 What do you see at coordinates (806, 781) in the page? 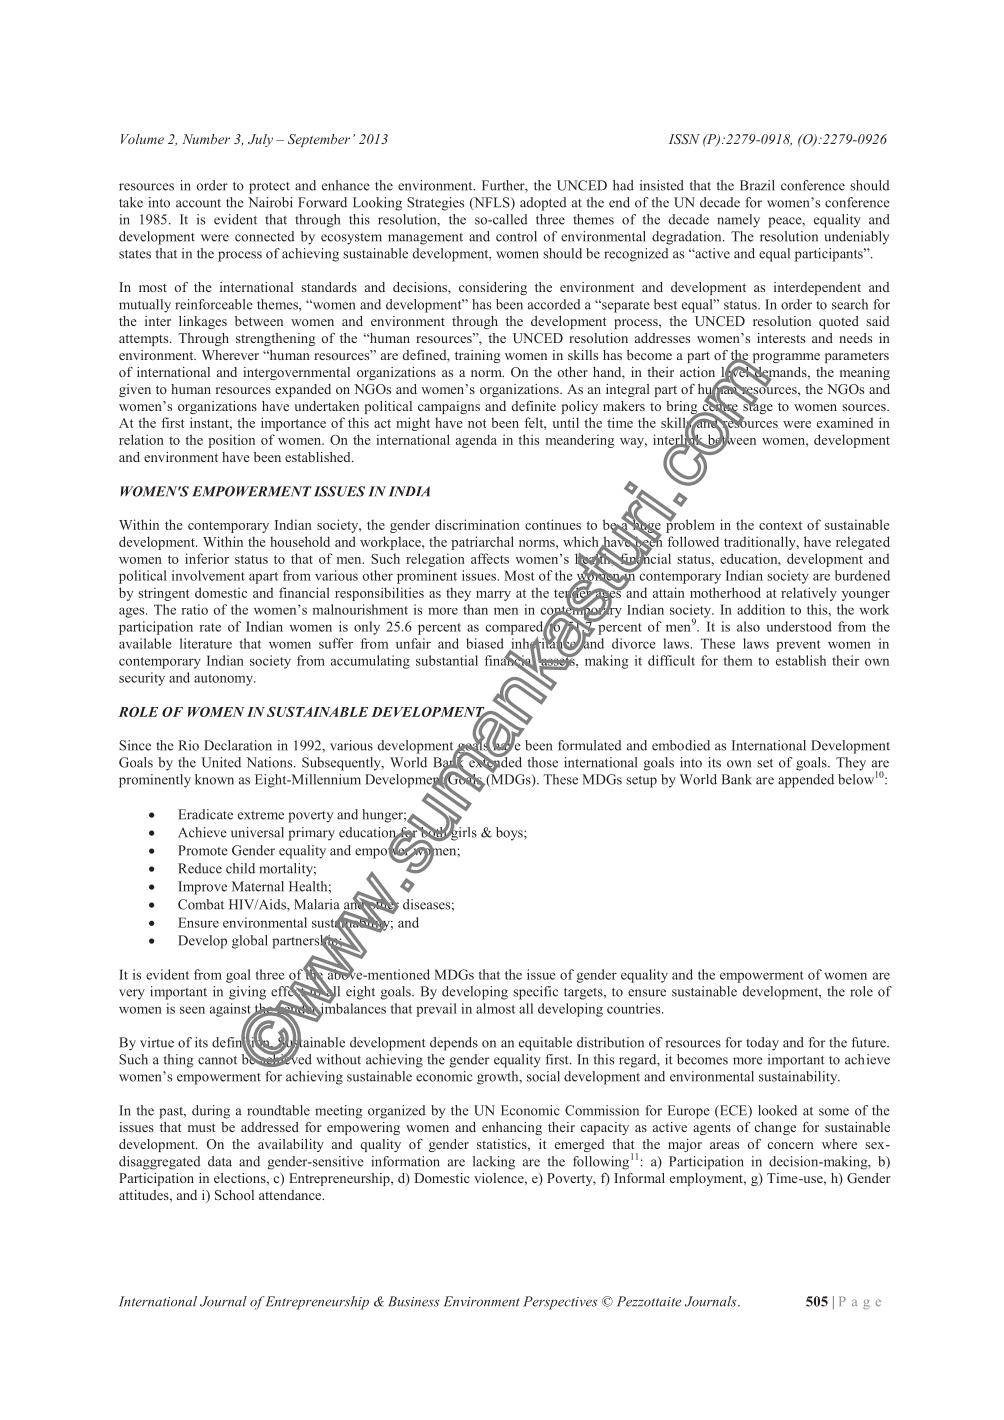
I see `appended` at bounding box center [806, 781].
